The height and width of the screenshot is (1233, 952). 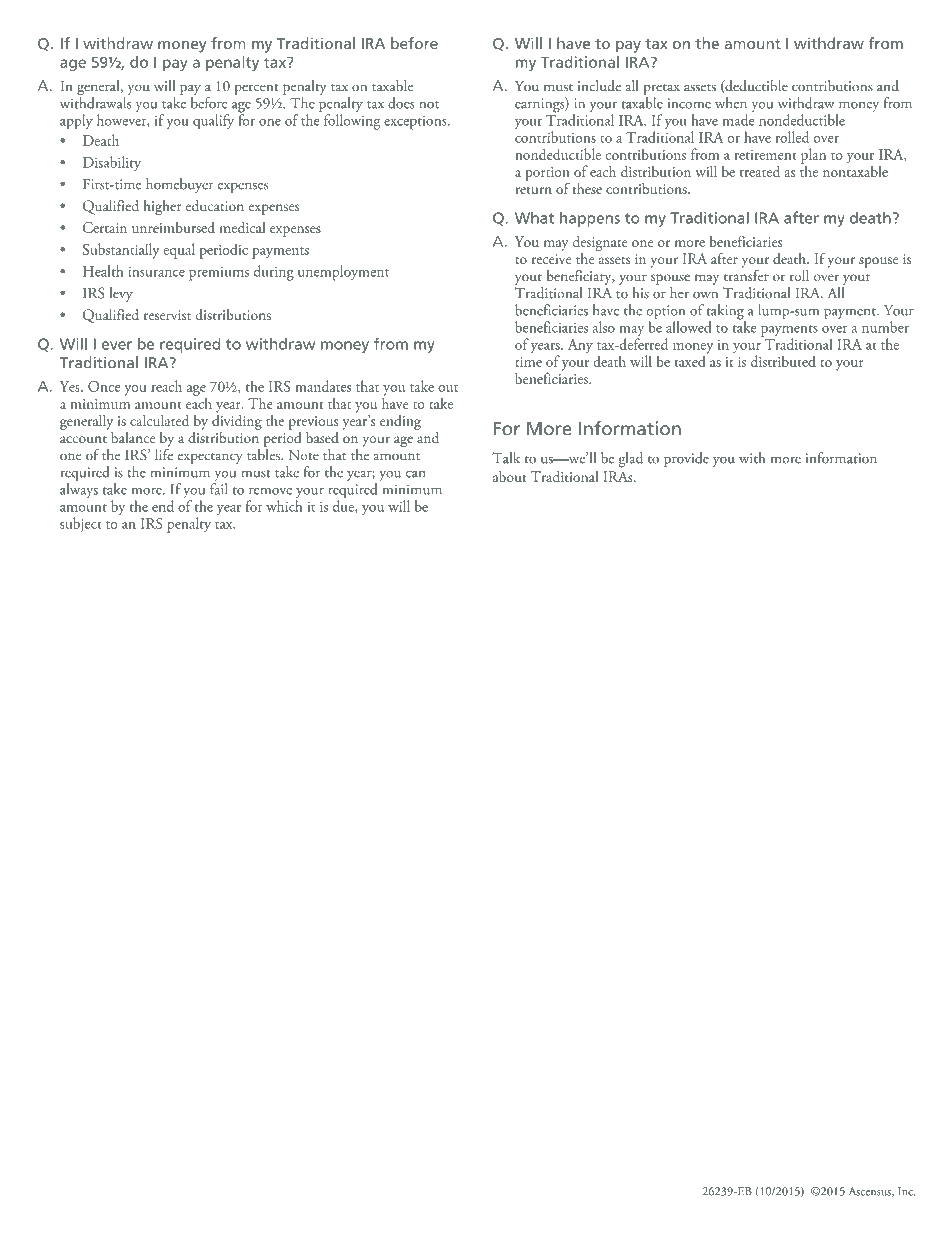 I want to click on taking, so click(x=726, y=313).
